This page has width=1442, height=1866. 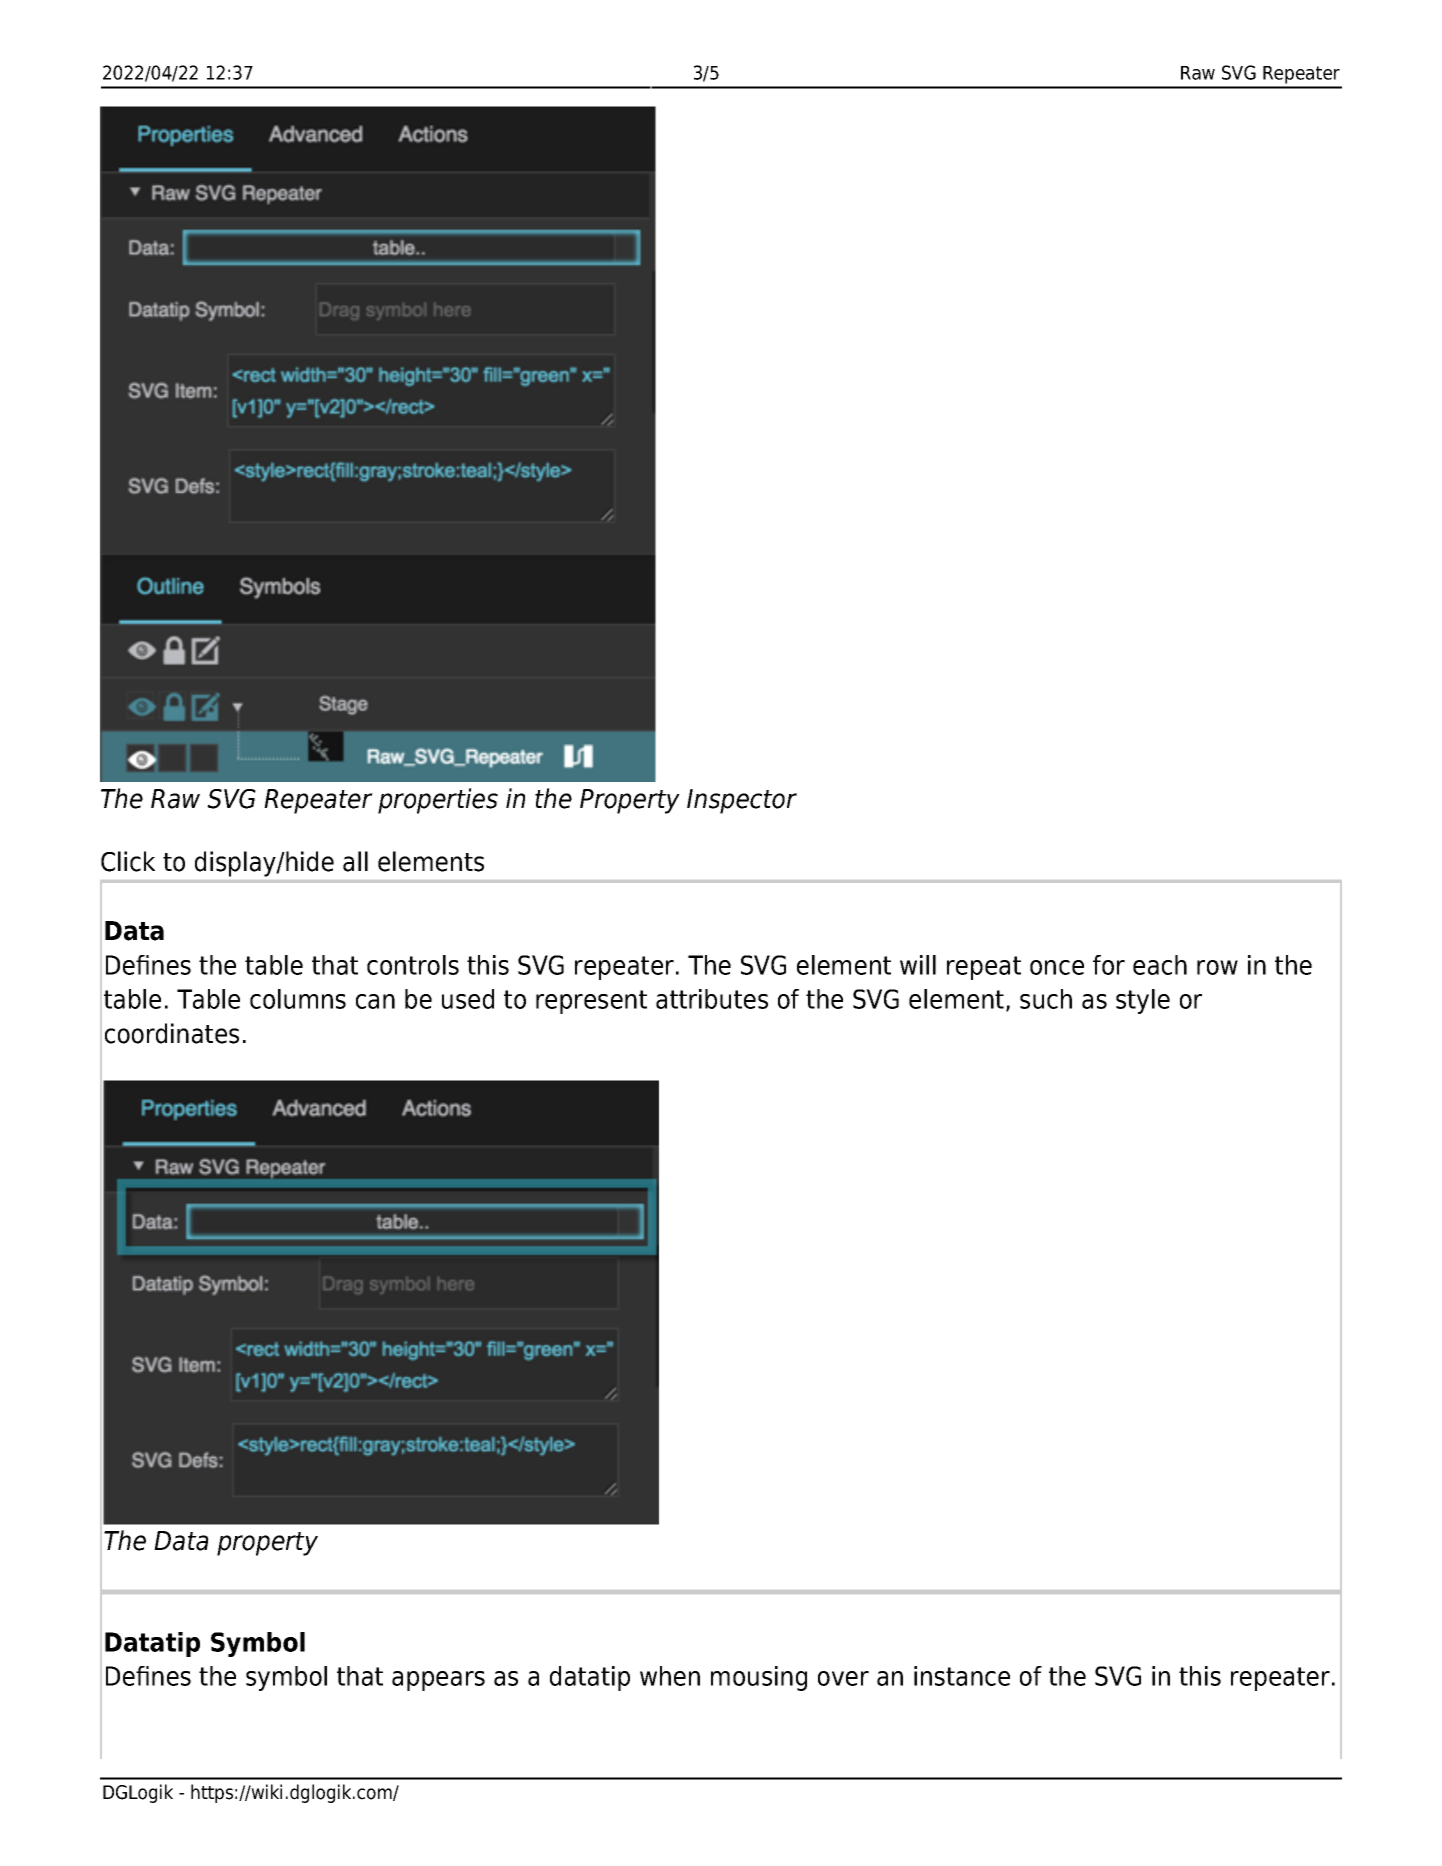 I want to click on attributes, so click(x=712, y=999).
